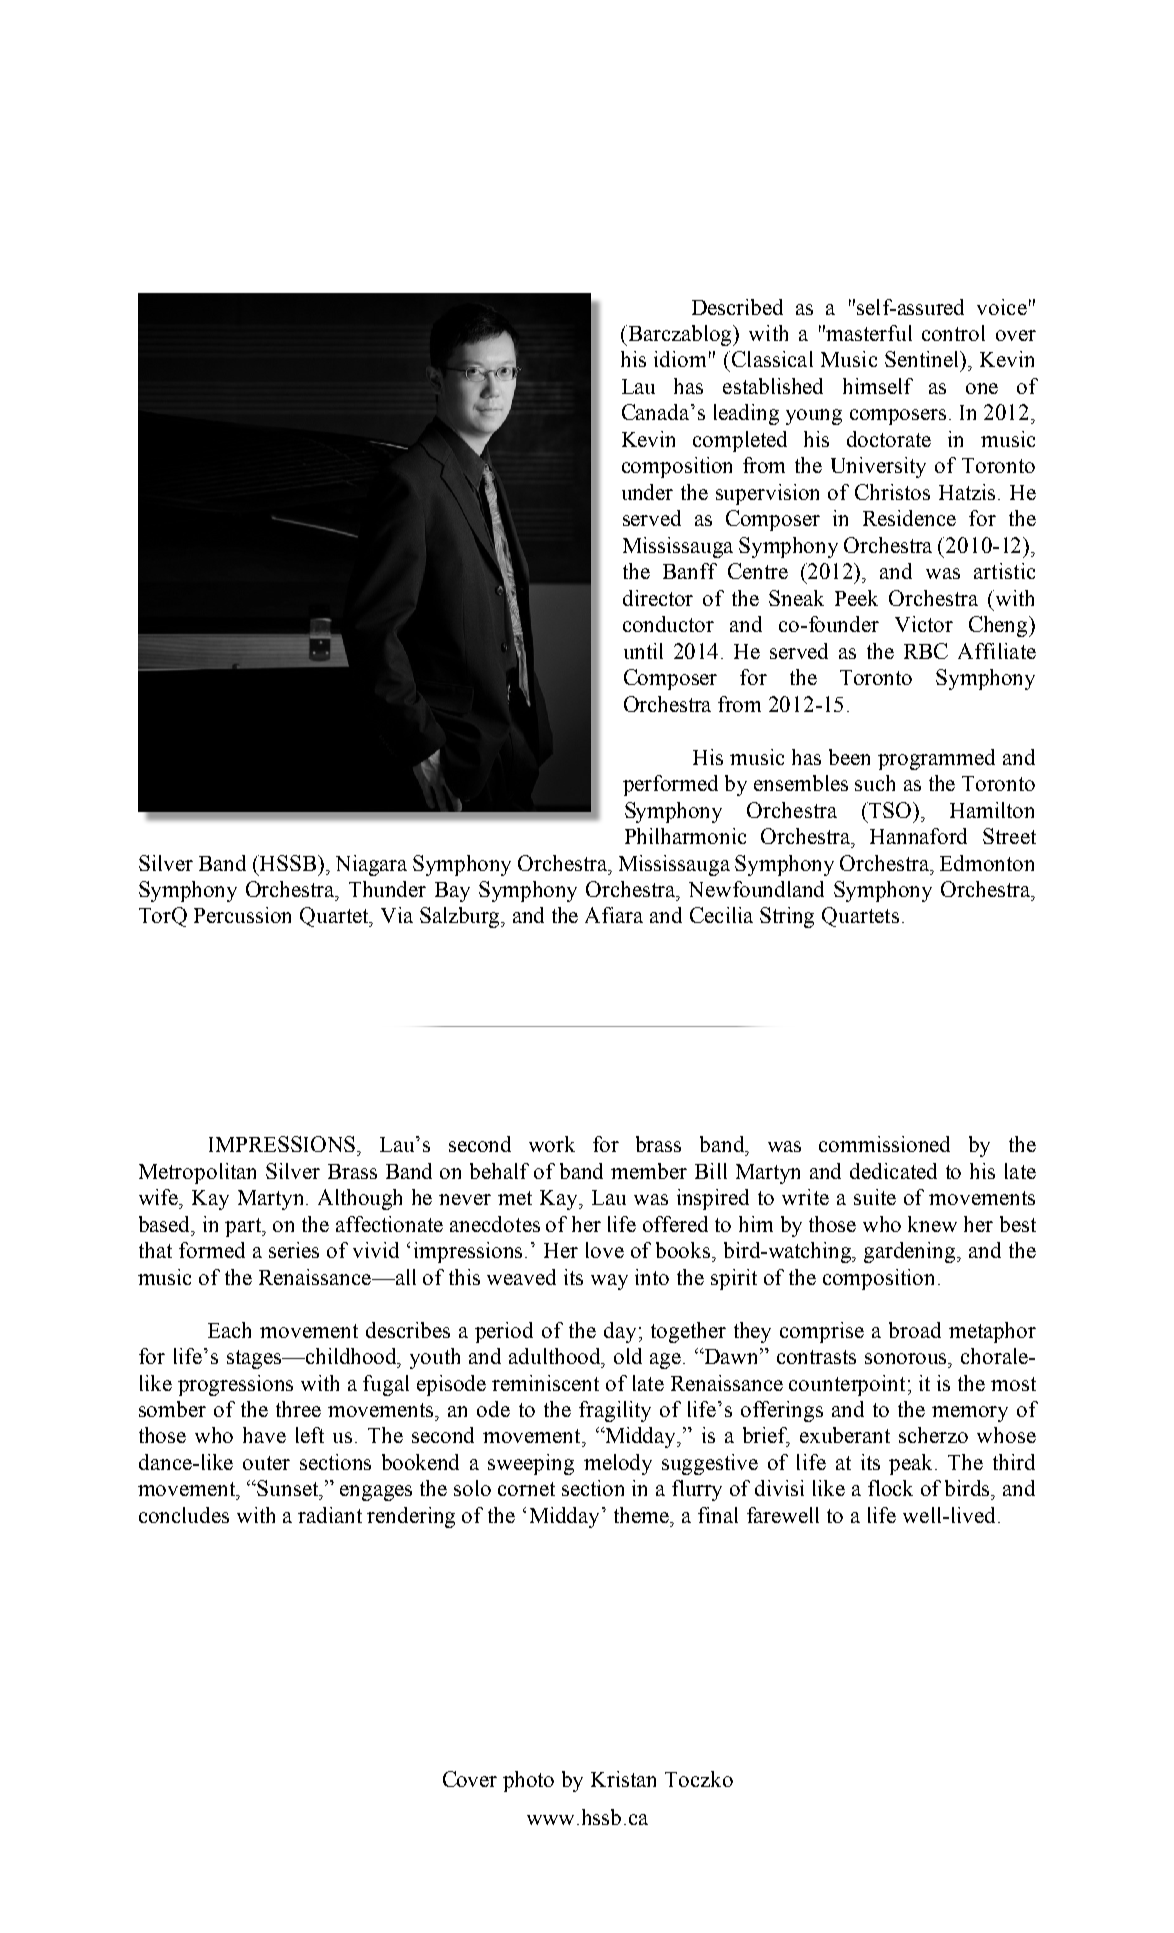 The height and width of the screenshot is (1933, 1174). I want to click on series, so click(294, 1250).
